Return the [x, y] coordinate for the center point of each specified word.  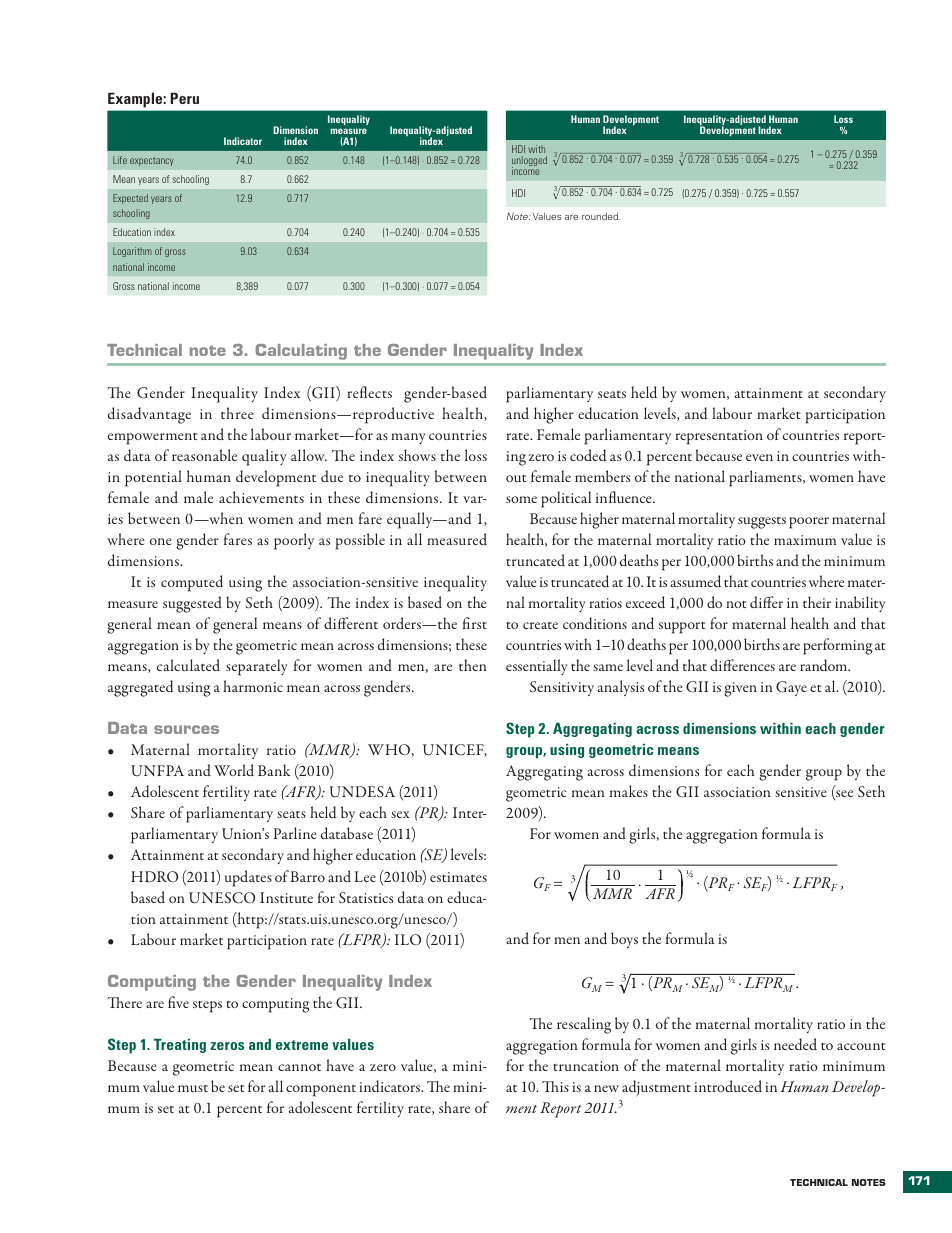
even [759, 457]
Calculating [301, 352]
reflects [369, 392]
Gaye [791, 688]
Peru [184, 98]
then [473, 665]
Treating [180, 1046]
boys [624, 940]
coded [588, 455]
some [521, 499]
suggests [762, 523]
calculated [188, 665]
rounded [601, 216]
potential [153, 478]
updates [248, 878]
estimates [458, 877]
